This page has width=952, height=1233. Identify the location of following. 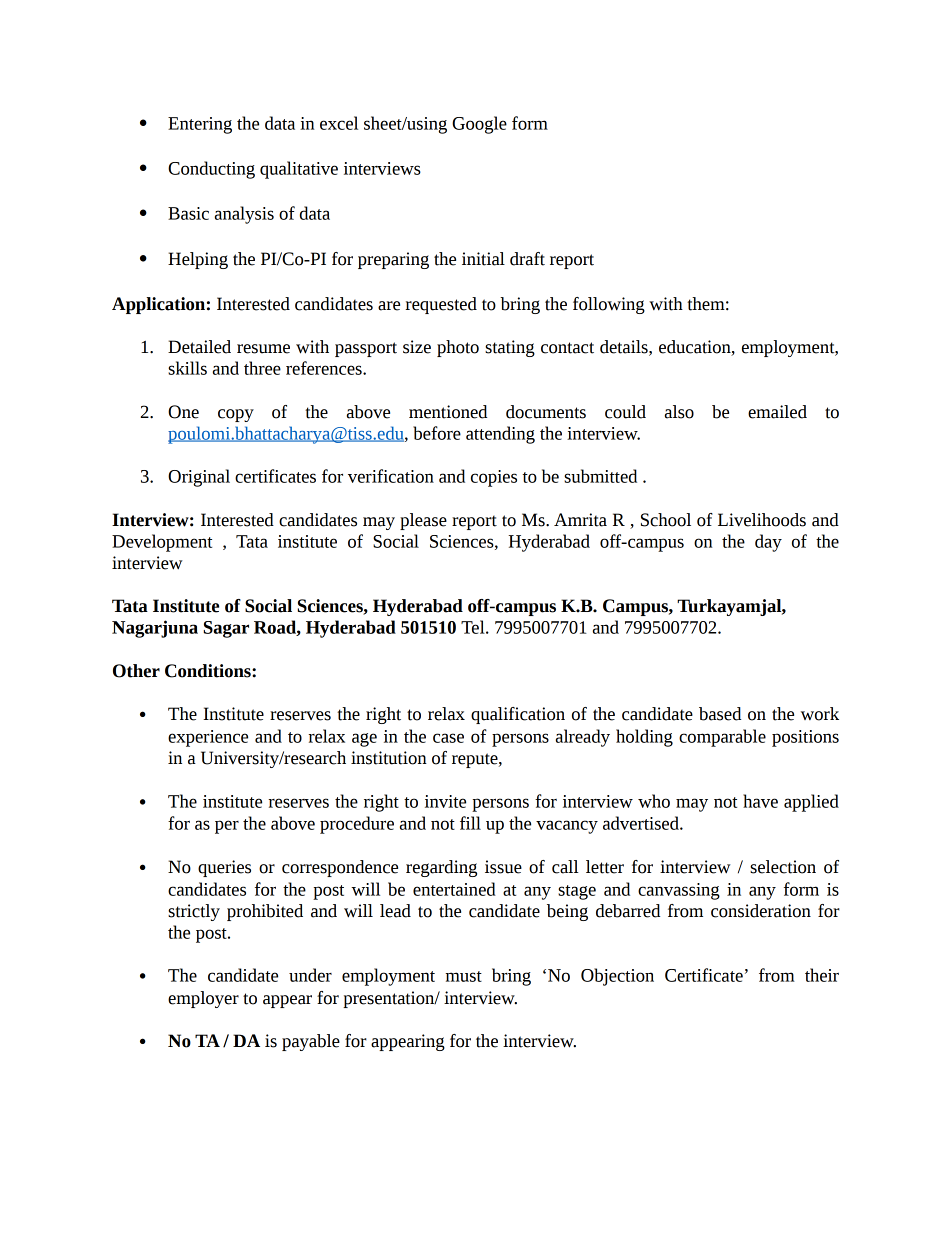
(609, 305).
